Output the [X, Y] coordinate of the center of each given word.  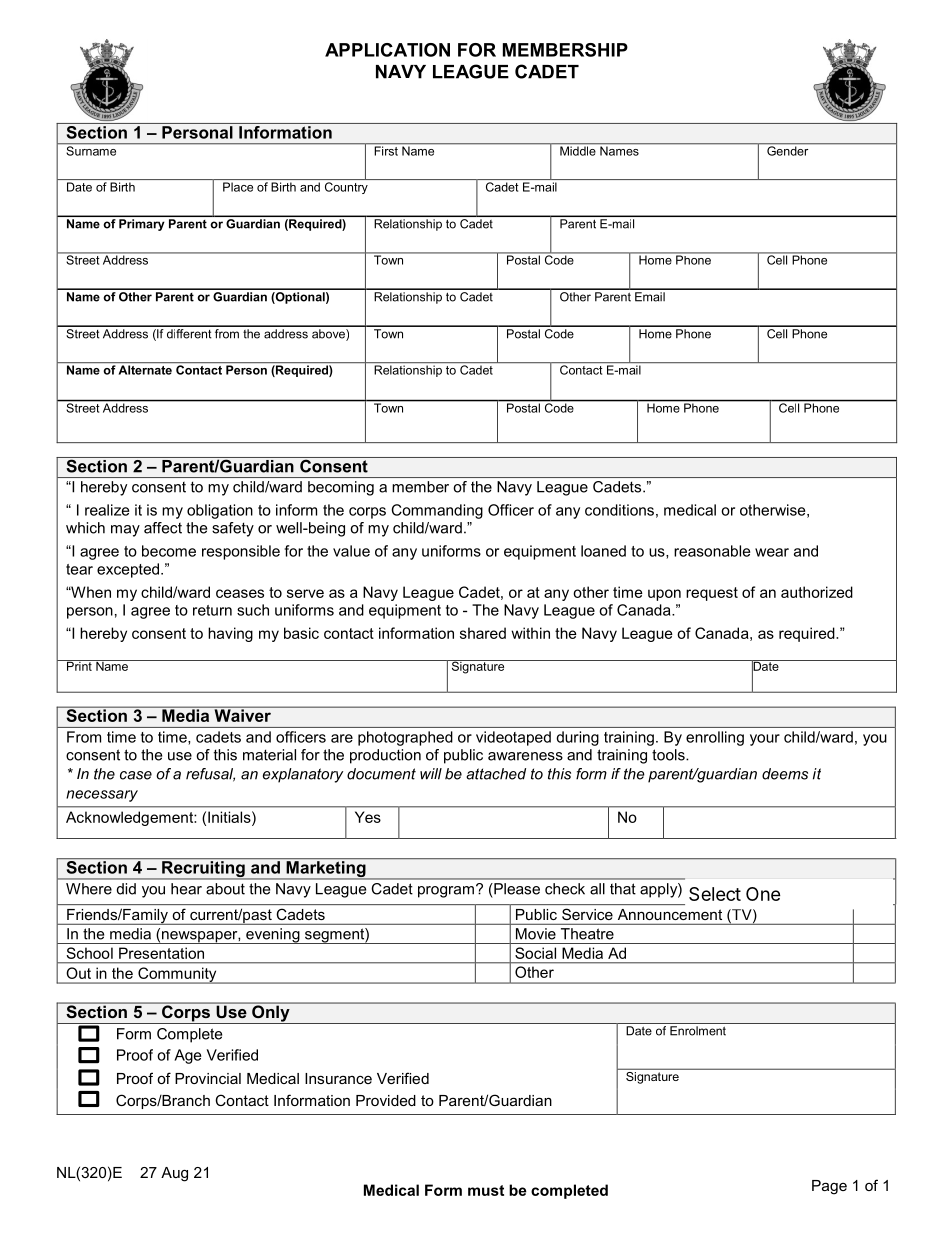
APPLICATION [387, 50]
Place [238, 187]
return [212, 610]
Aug [174, 1174]
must [486, 1190]
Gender [788, 150]
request [712, 594]
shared [483, 633]
